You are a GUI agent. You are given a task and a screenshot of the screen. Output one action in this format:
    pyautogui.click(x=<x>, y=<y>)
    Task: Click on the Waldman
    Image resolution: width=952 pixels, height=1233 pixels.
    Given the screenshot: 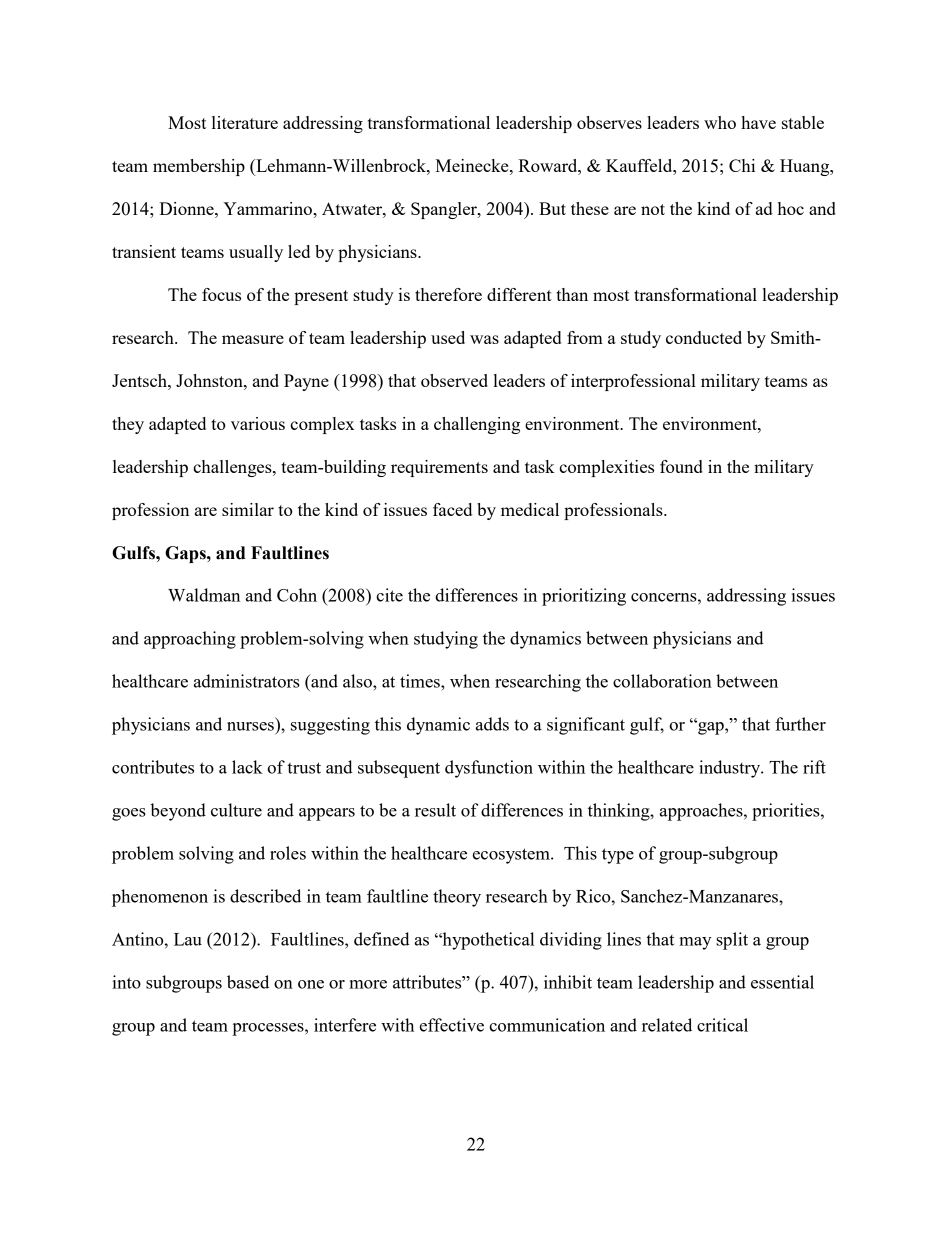 What is the action you would take?
    pyautogui.click(x=204, y=595)
